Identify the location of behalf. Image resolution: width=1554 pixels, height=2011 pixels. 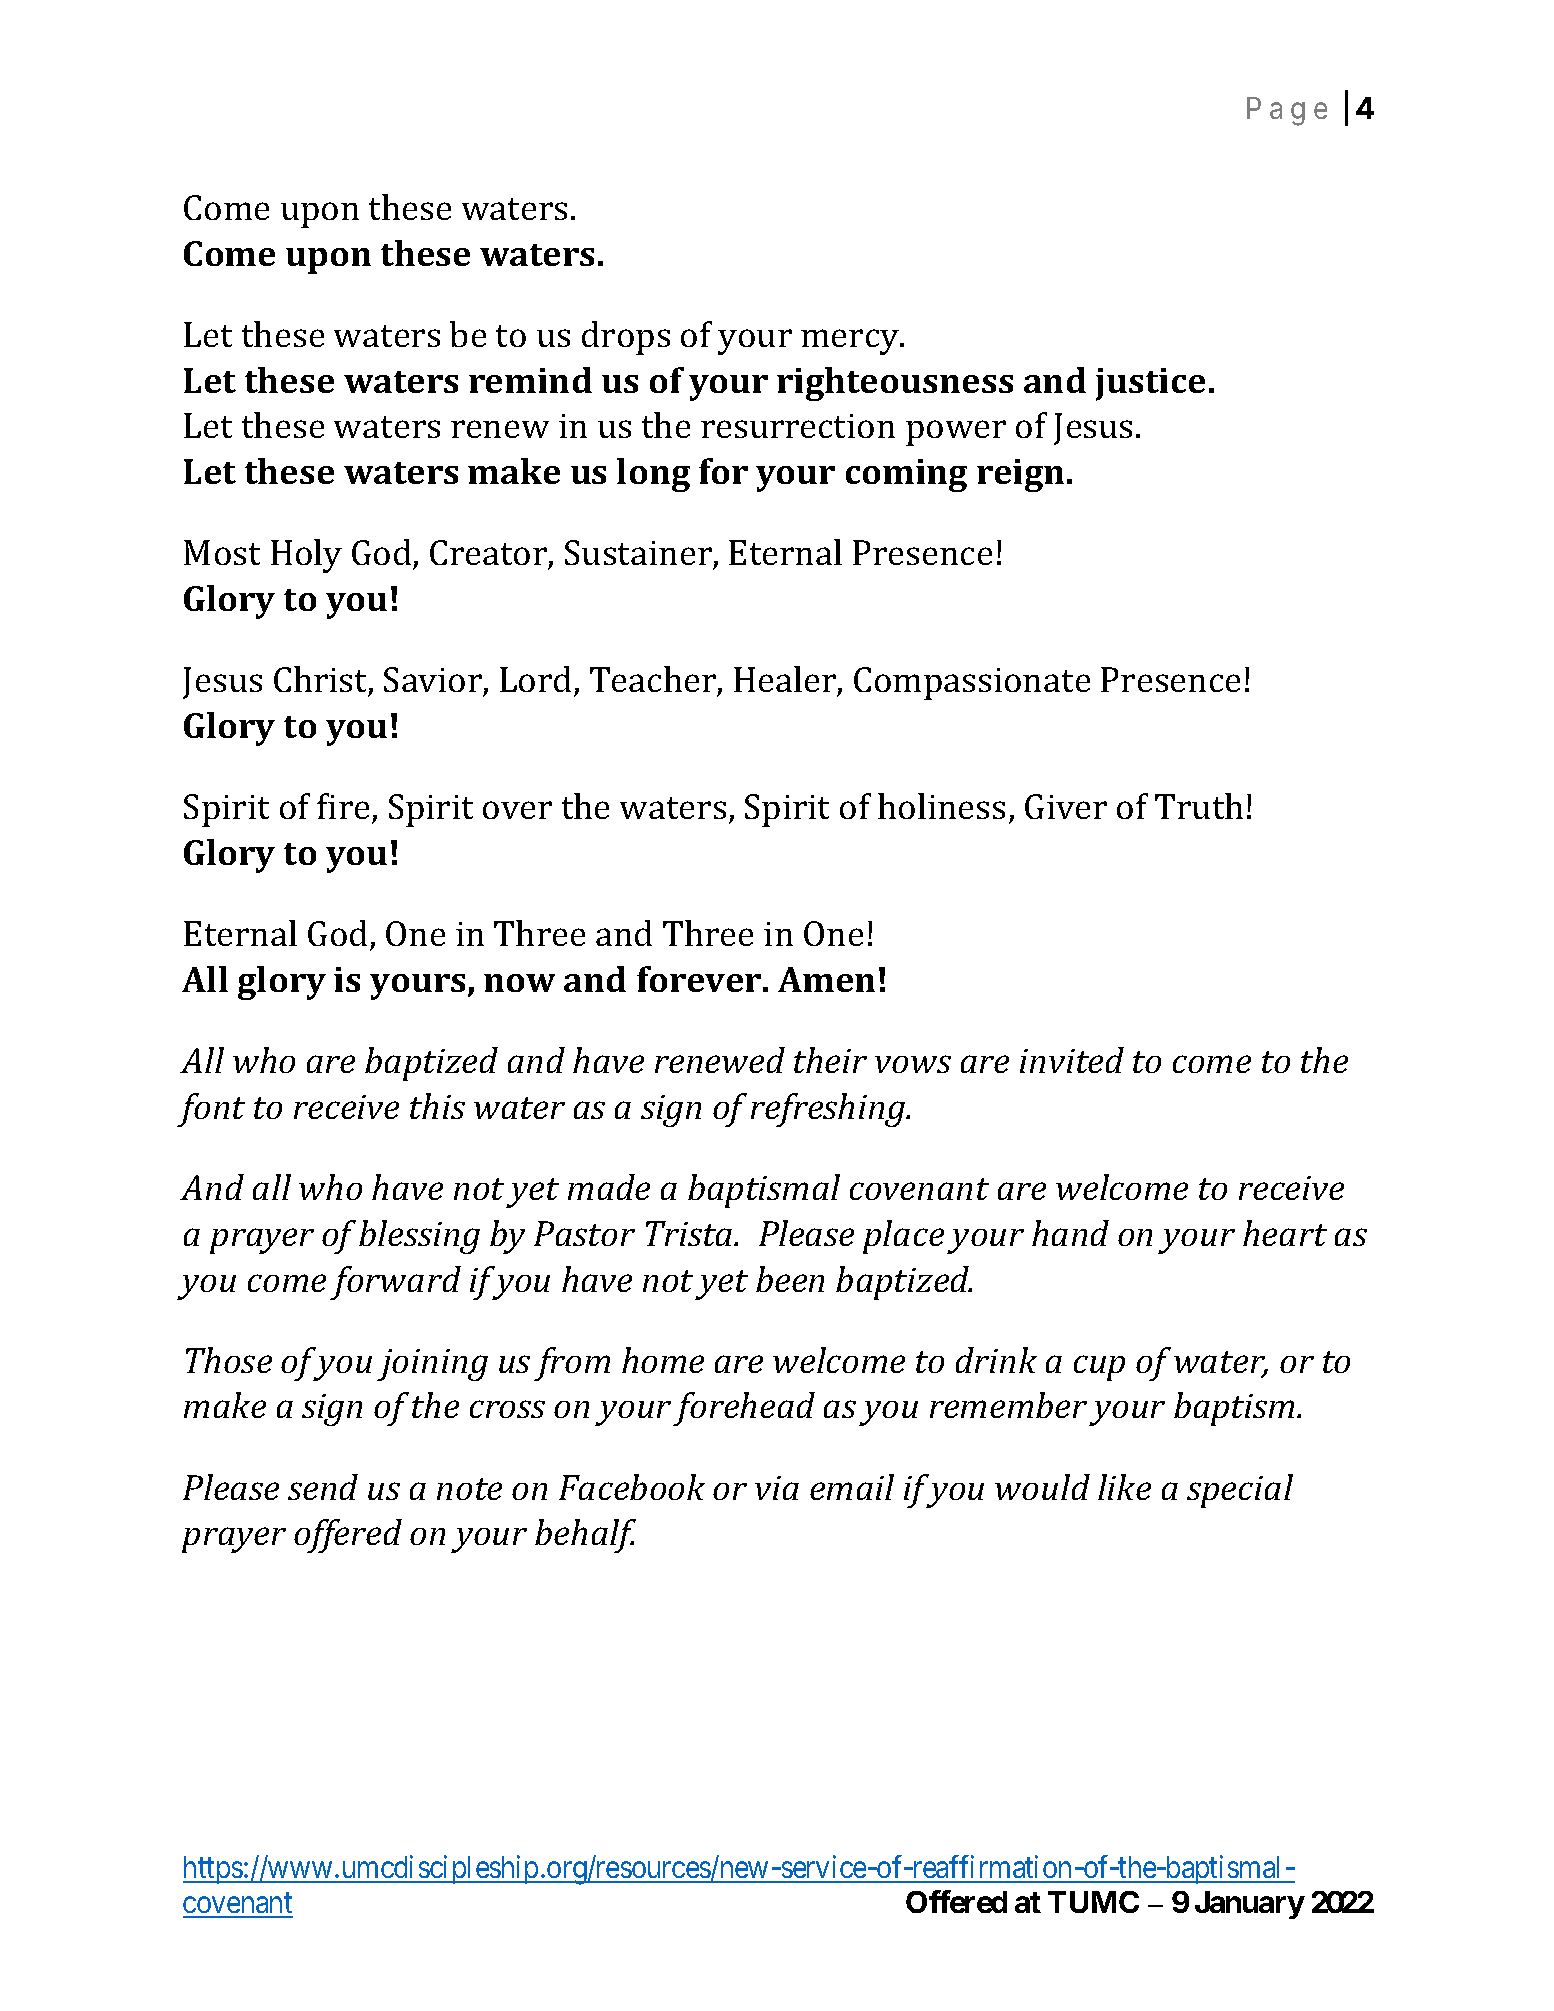
(585, 1536).
